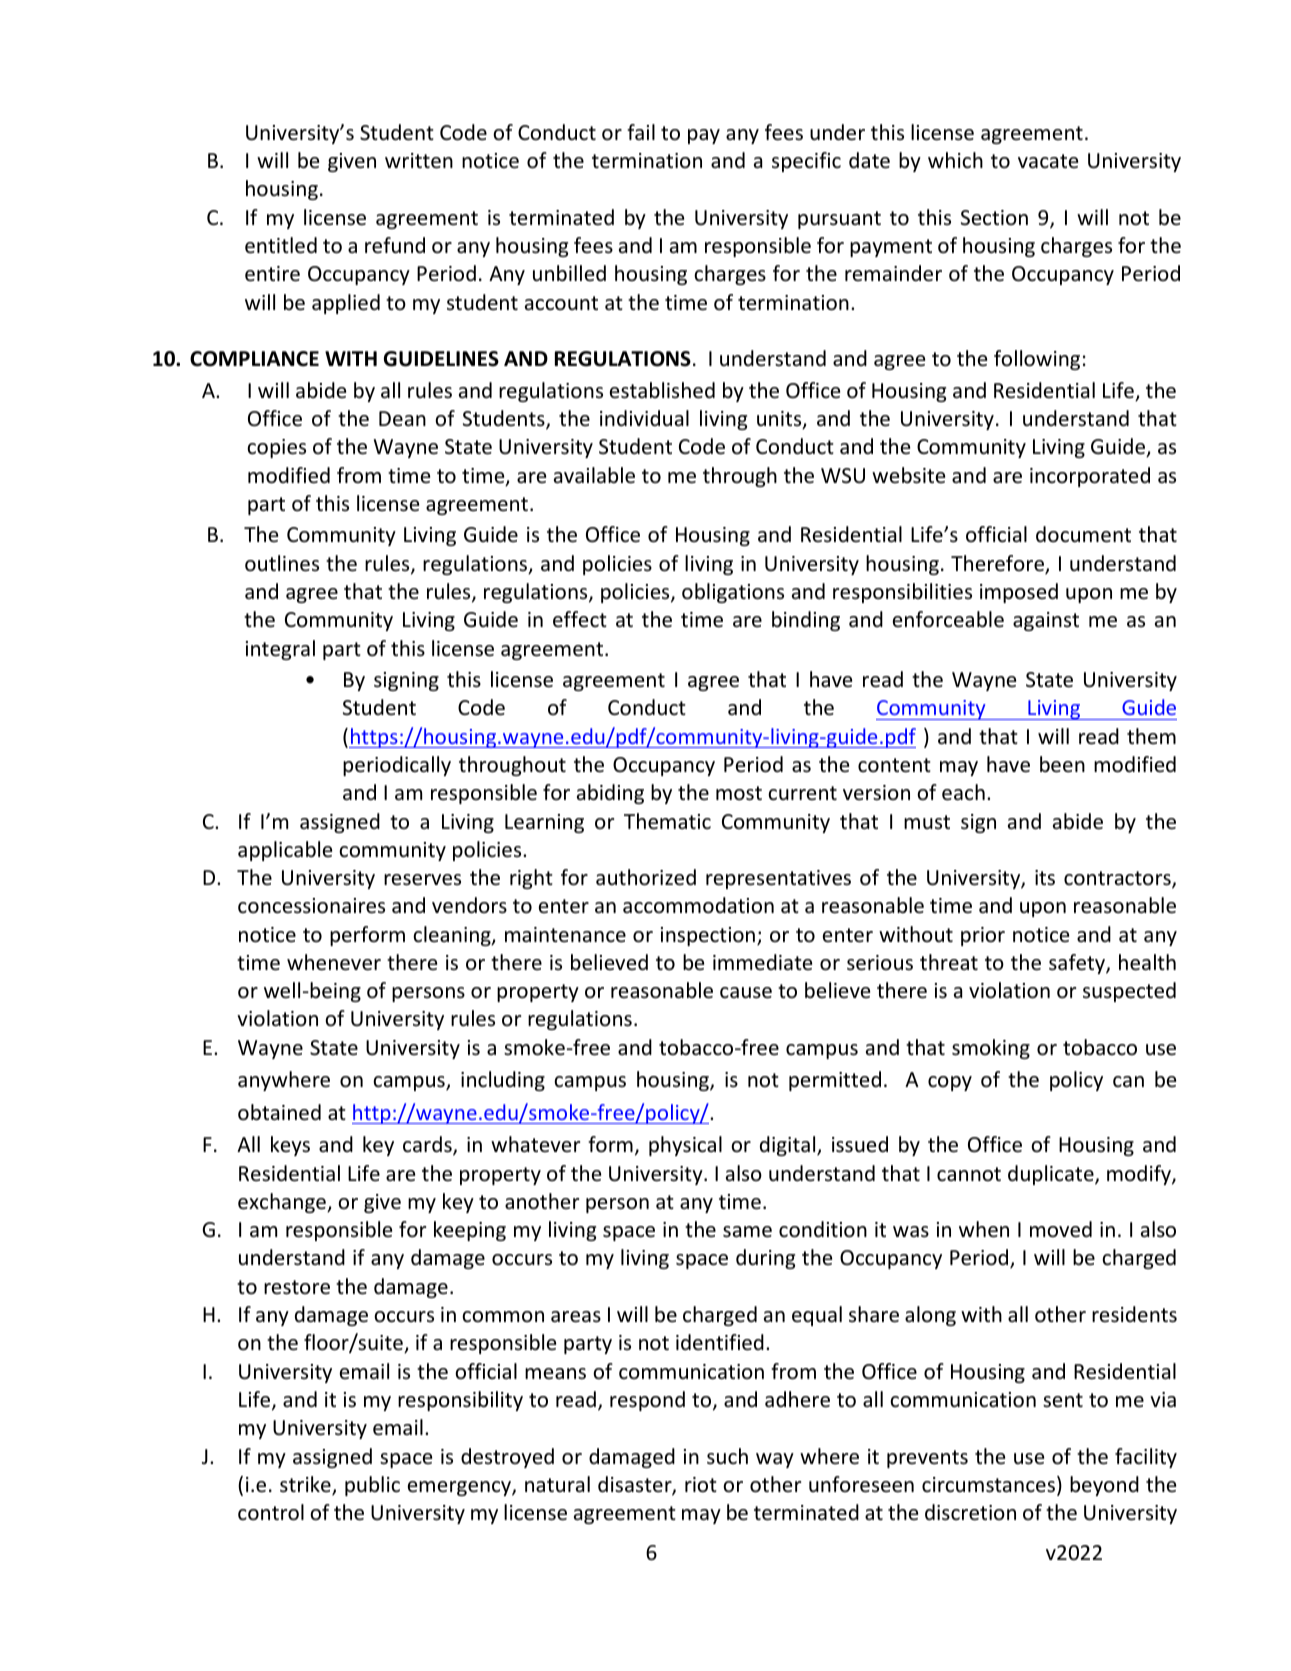  Describe the element at coordinates (283, 1203) in the screenshot. I see `exchange` at that location.
